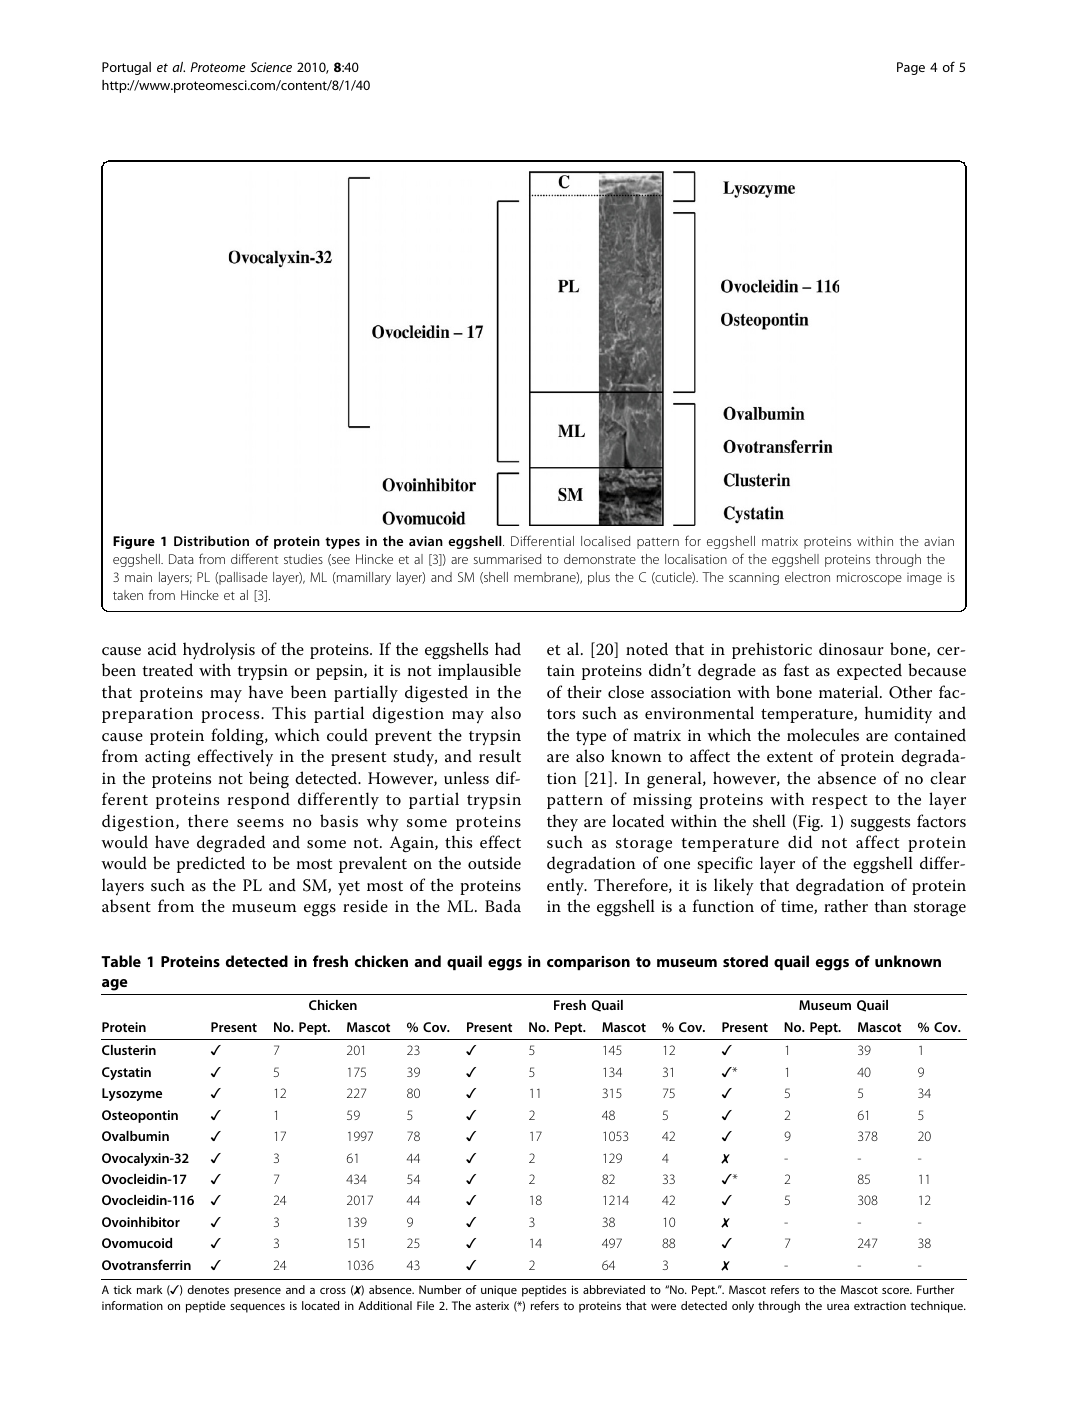 The width and height of the screenshot is (1068, 1424). What do you see at coordinates (911, 68) in the screenshot?
I see `Page` at bounding box center [911, 68].
